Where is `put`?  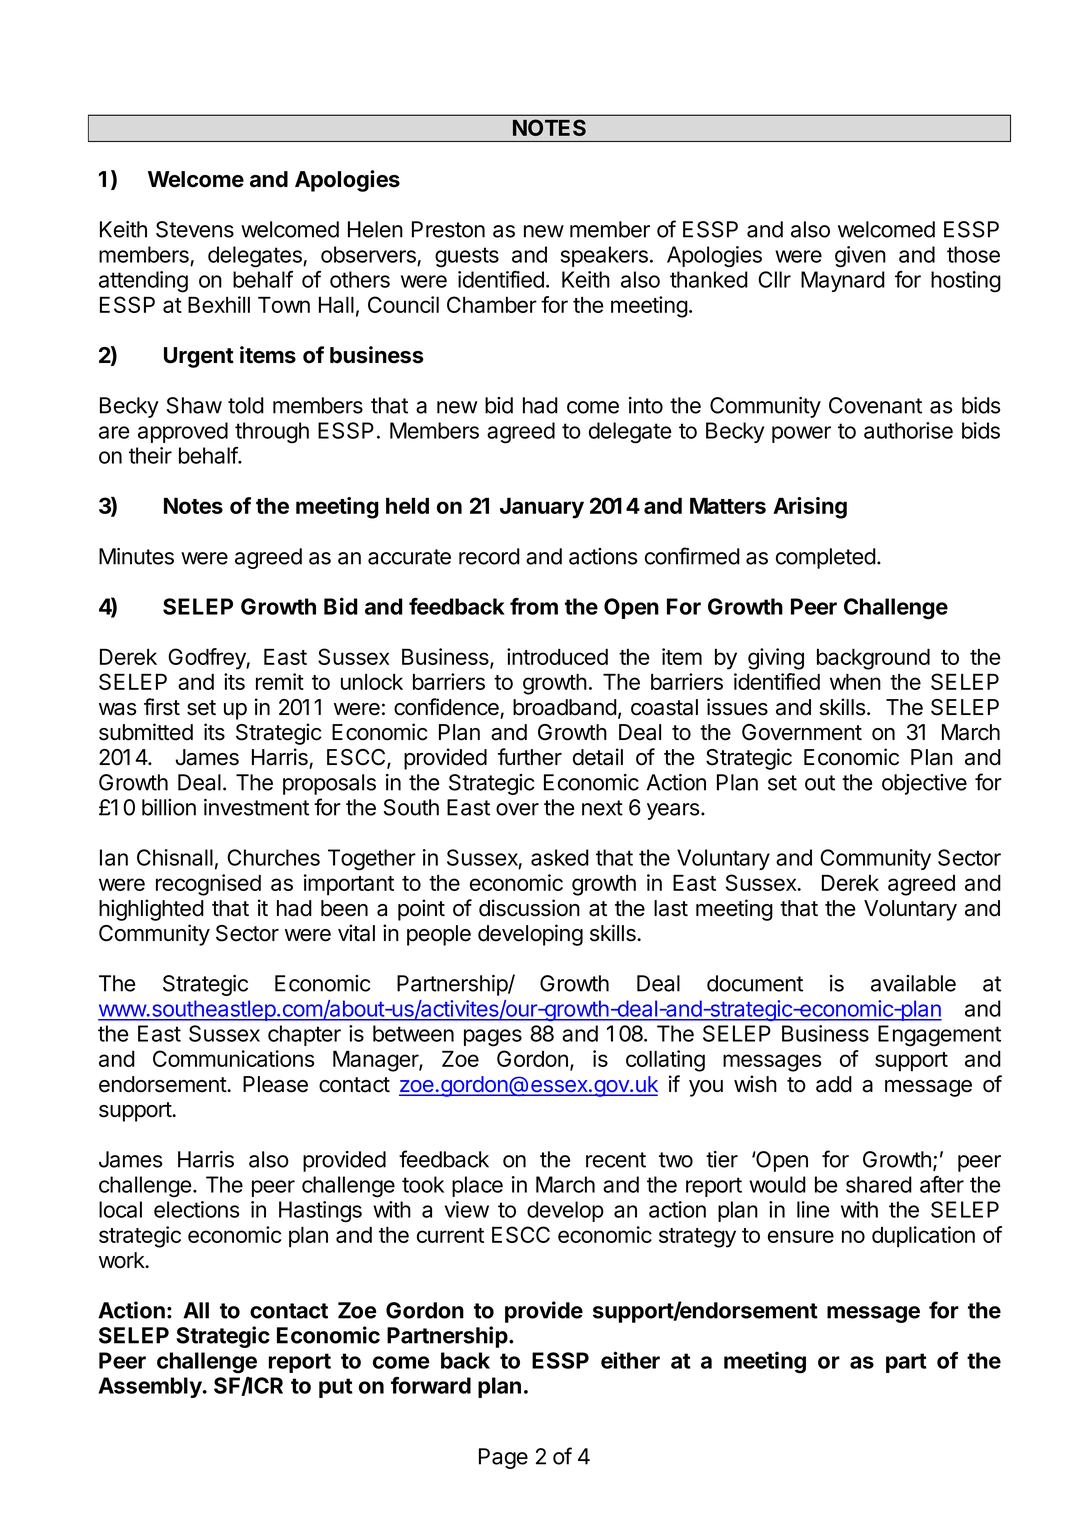 put is located at coordinates (336, 1388).
